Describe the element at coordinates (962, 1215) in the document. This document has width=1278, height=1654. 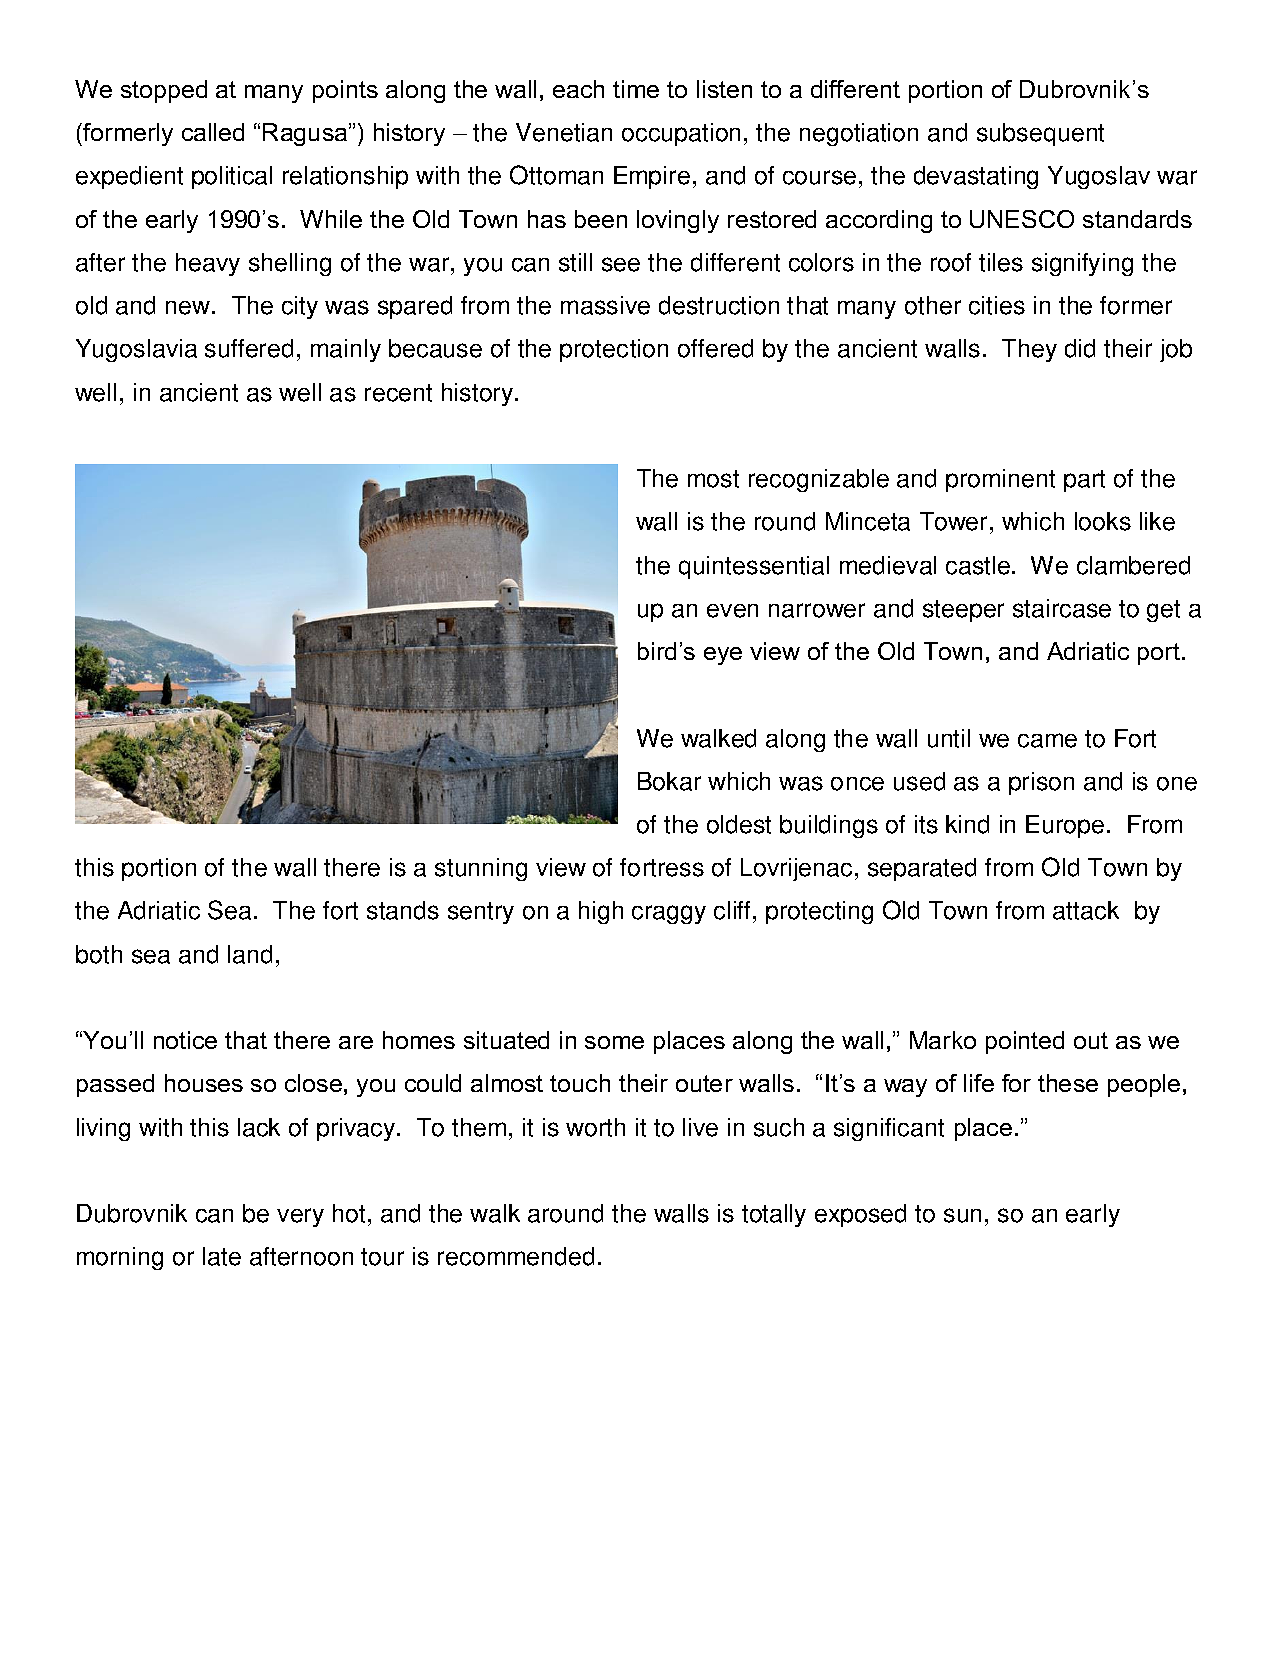
I see `sun` at that location.
